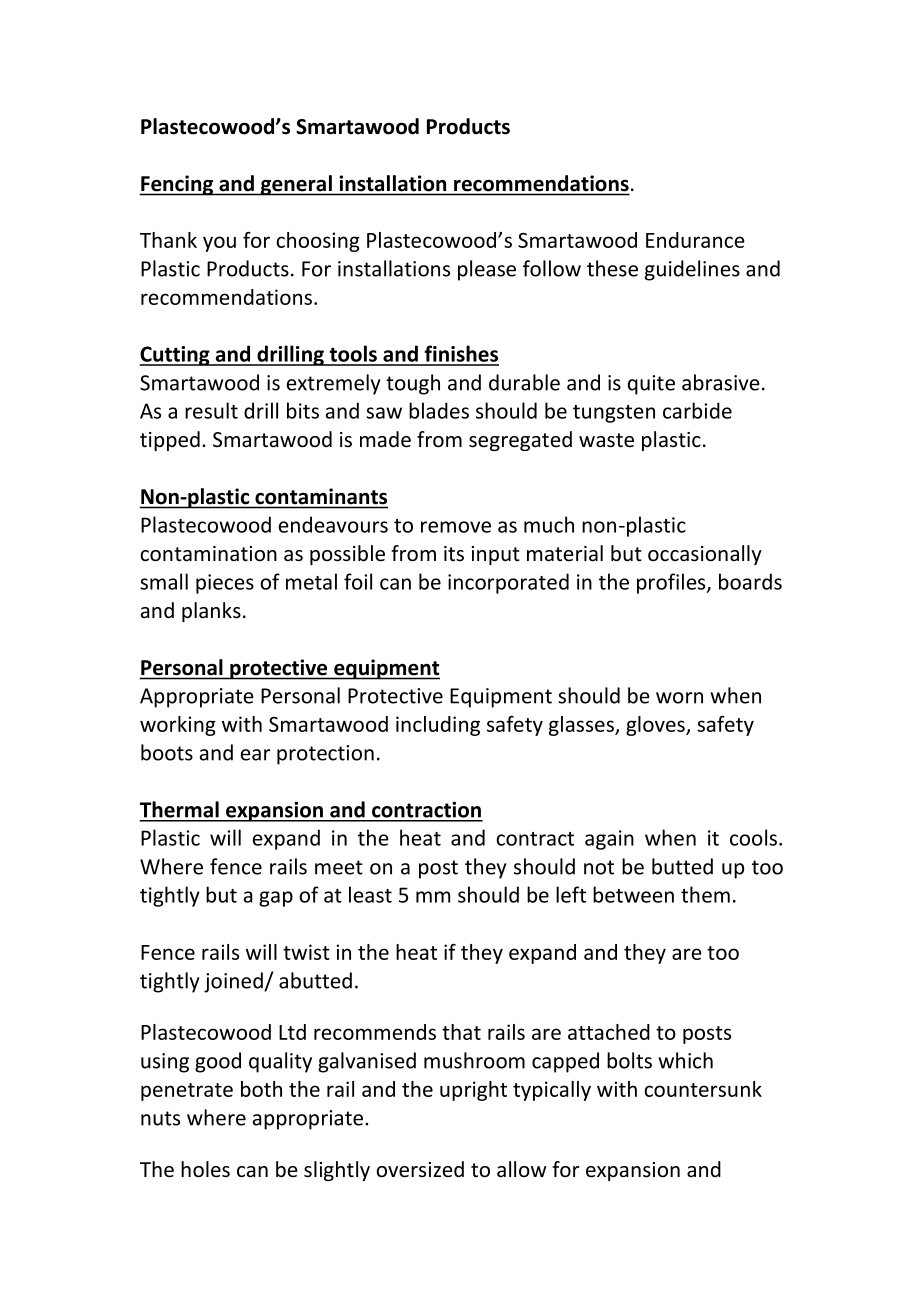 This screenshot has width=924, height=1309. What do you see at coordinates (685, 1060) in the screenshot?
I see `which` at bounding box center [685, 1060].
